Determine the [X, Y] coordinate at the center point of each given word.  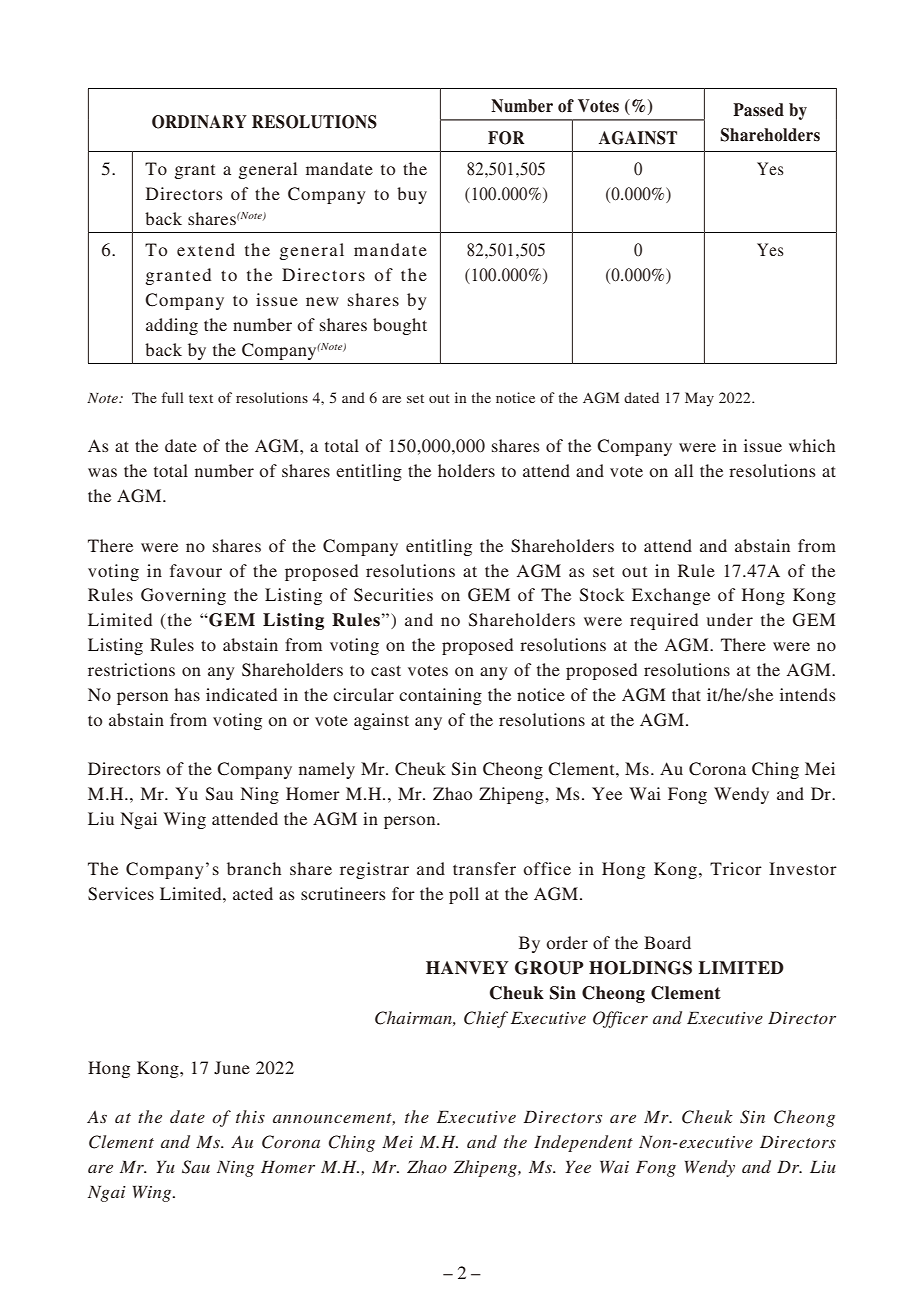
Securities [393, 595]
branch [254, 868]
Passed [758, 110]
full [173, 397]
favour [196, 570]
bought [400, 326]
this [250, 1116]
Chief [486, 1019]
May [699, 399]
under [730, 619]
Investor [803, 868]
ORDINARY [199, 122]
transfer [484, 868]
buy [412, 195]
